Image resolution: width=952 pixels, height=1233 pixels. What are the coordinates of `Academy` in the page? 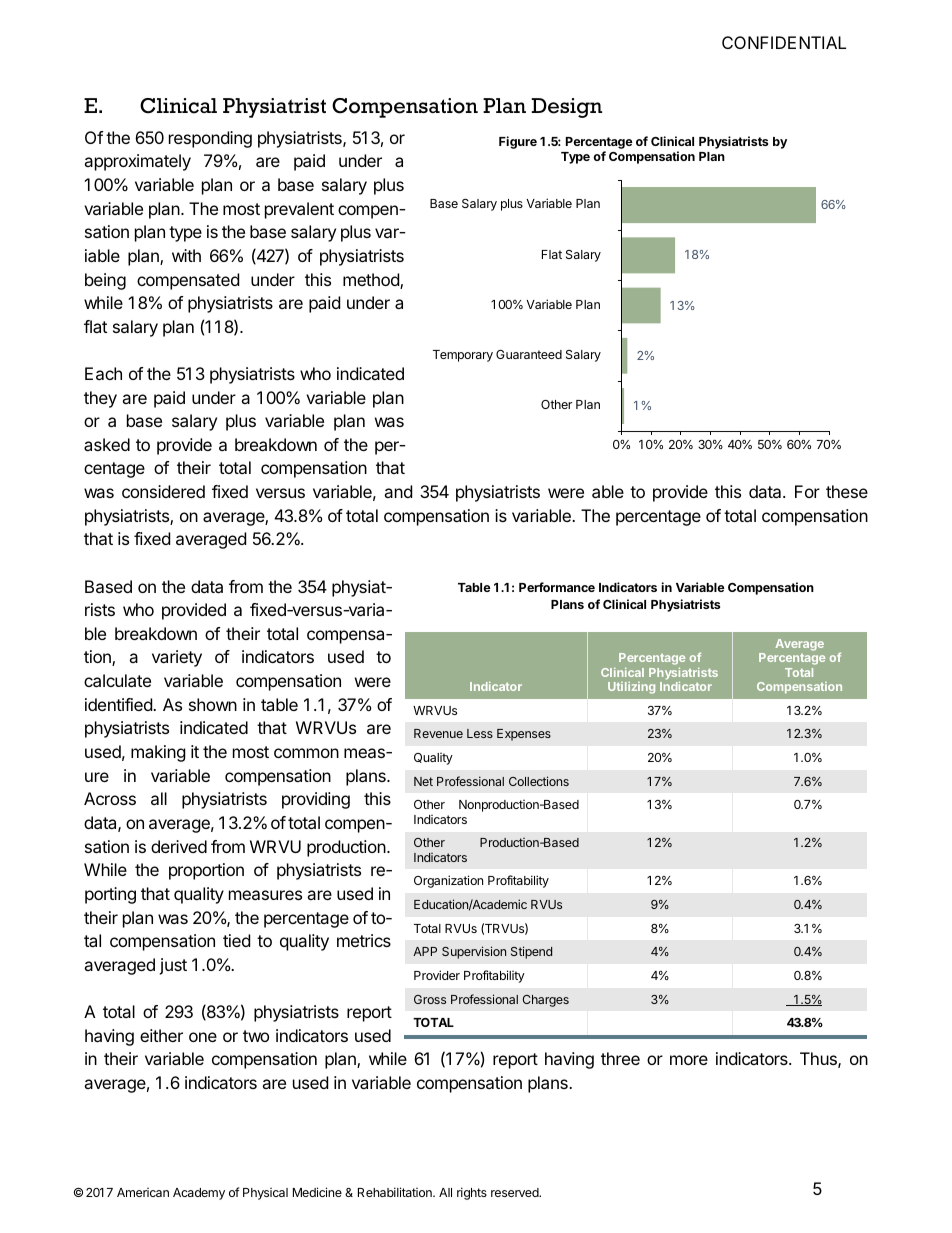 It's located at (199, 1194).
